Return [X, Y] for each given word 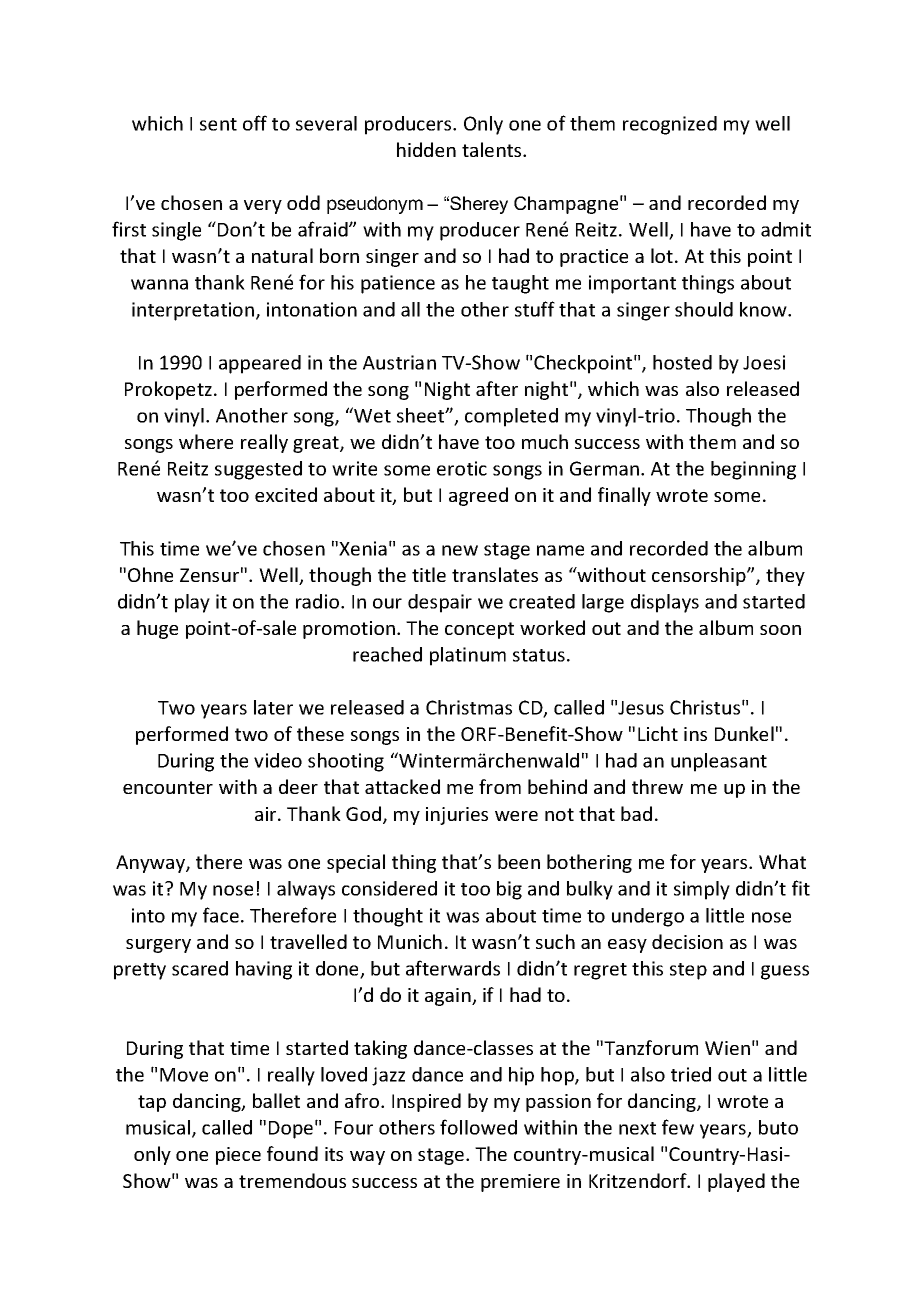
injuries [457, 816]
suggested [258, 470]
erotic [462, 468]
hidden [426, 149]
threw [657, 786]
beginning [753, 470]
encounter [168, 787]
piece [238, 1156]
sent [218, 124]
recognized [670, 125]
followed [478, 1127]
